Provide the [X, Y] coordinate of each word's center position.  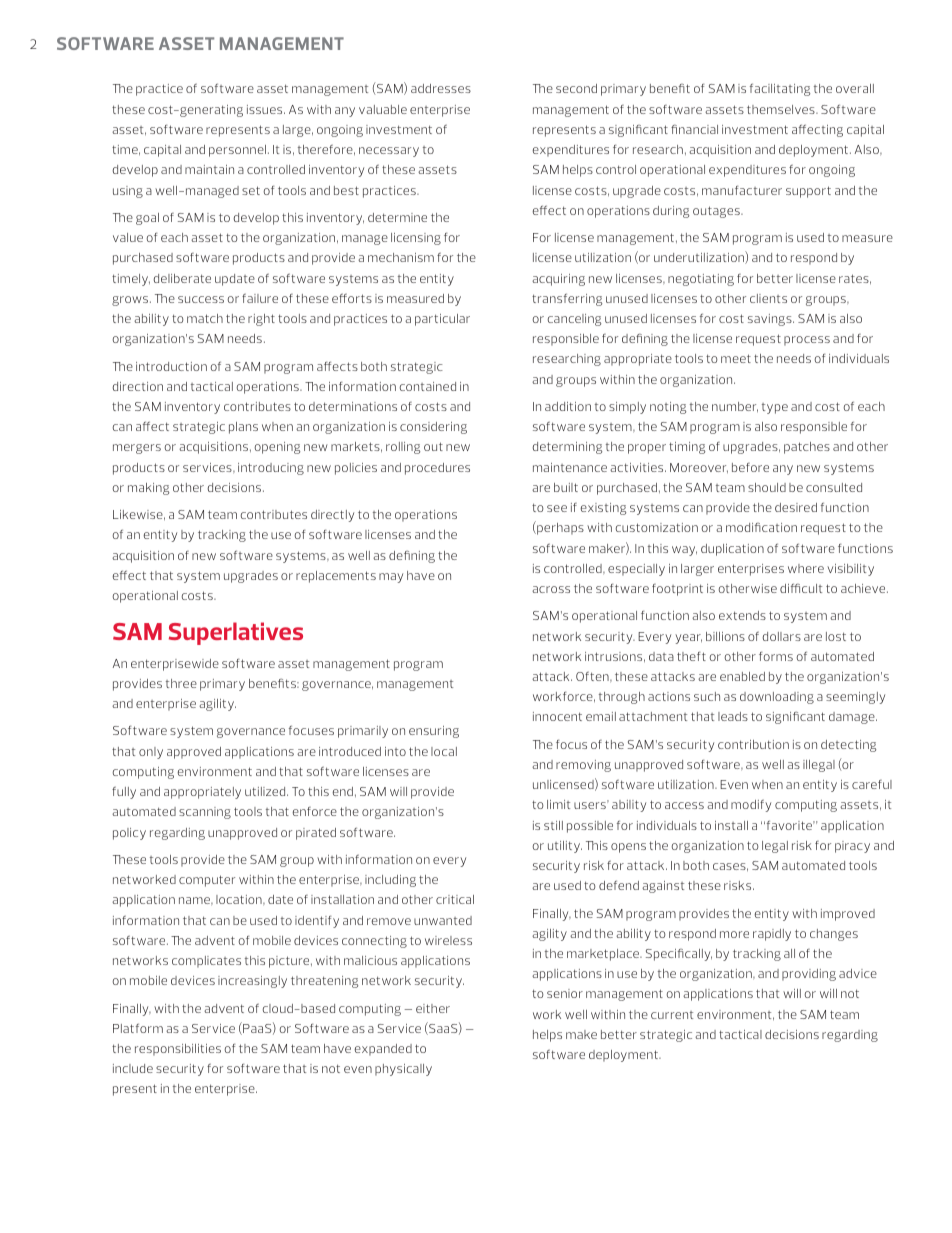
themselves [782, 109]
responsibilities [178, 1050]
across [551, 589]
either [433, 1008]
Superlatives [236, 633]
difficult [801, 588]
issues [266, 109]
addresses [441, 88]
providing [809, 975]
